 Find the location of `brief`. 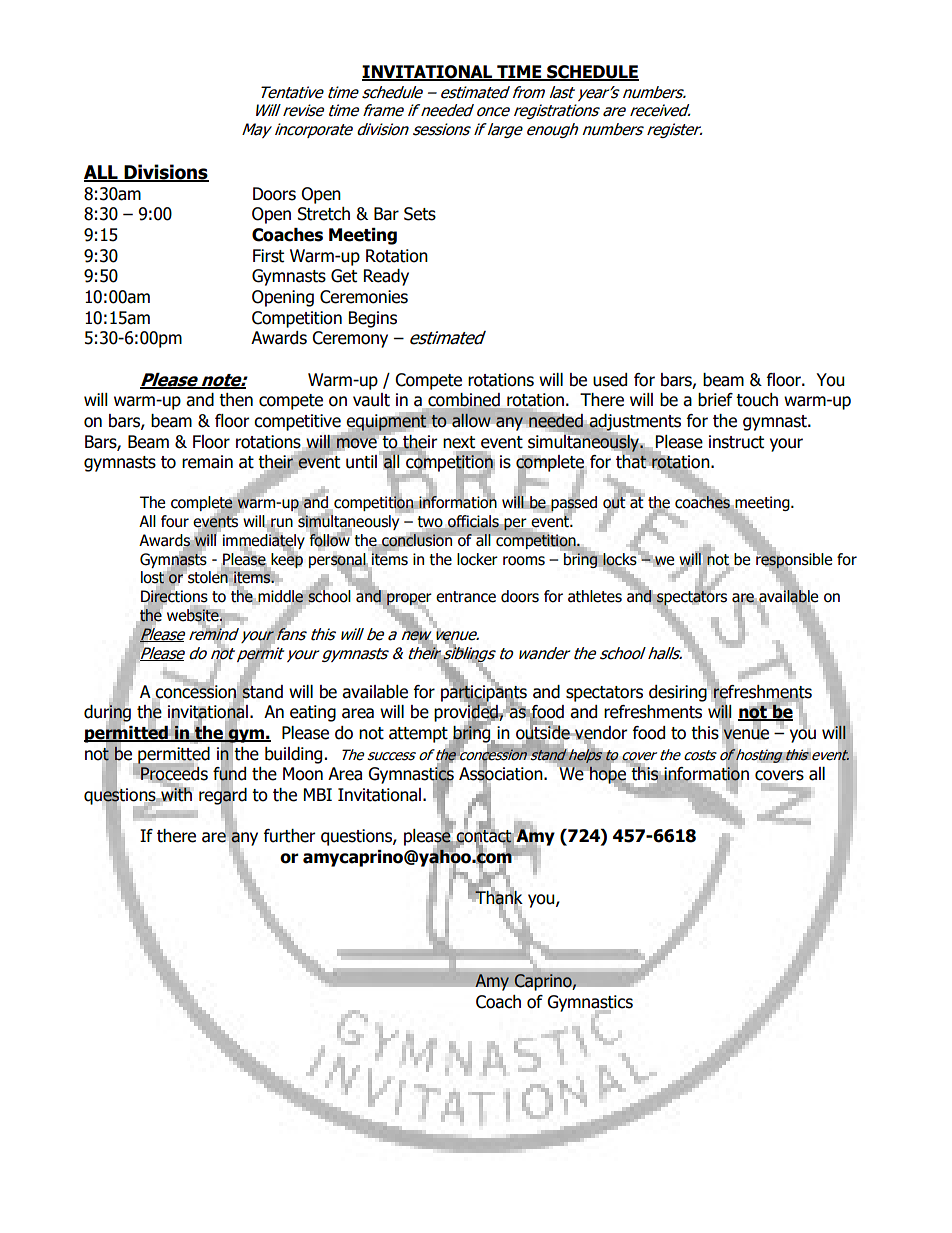

brief is located at coordinates (715, 400).
